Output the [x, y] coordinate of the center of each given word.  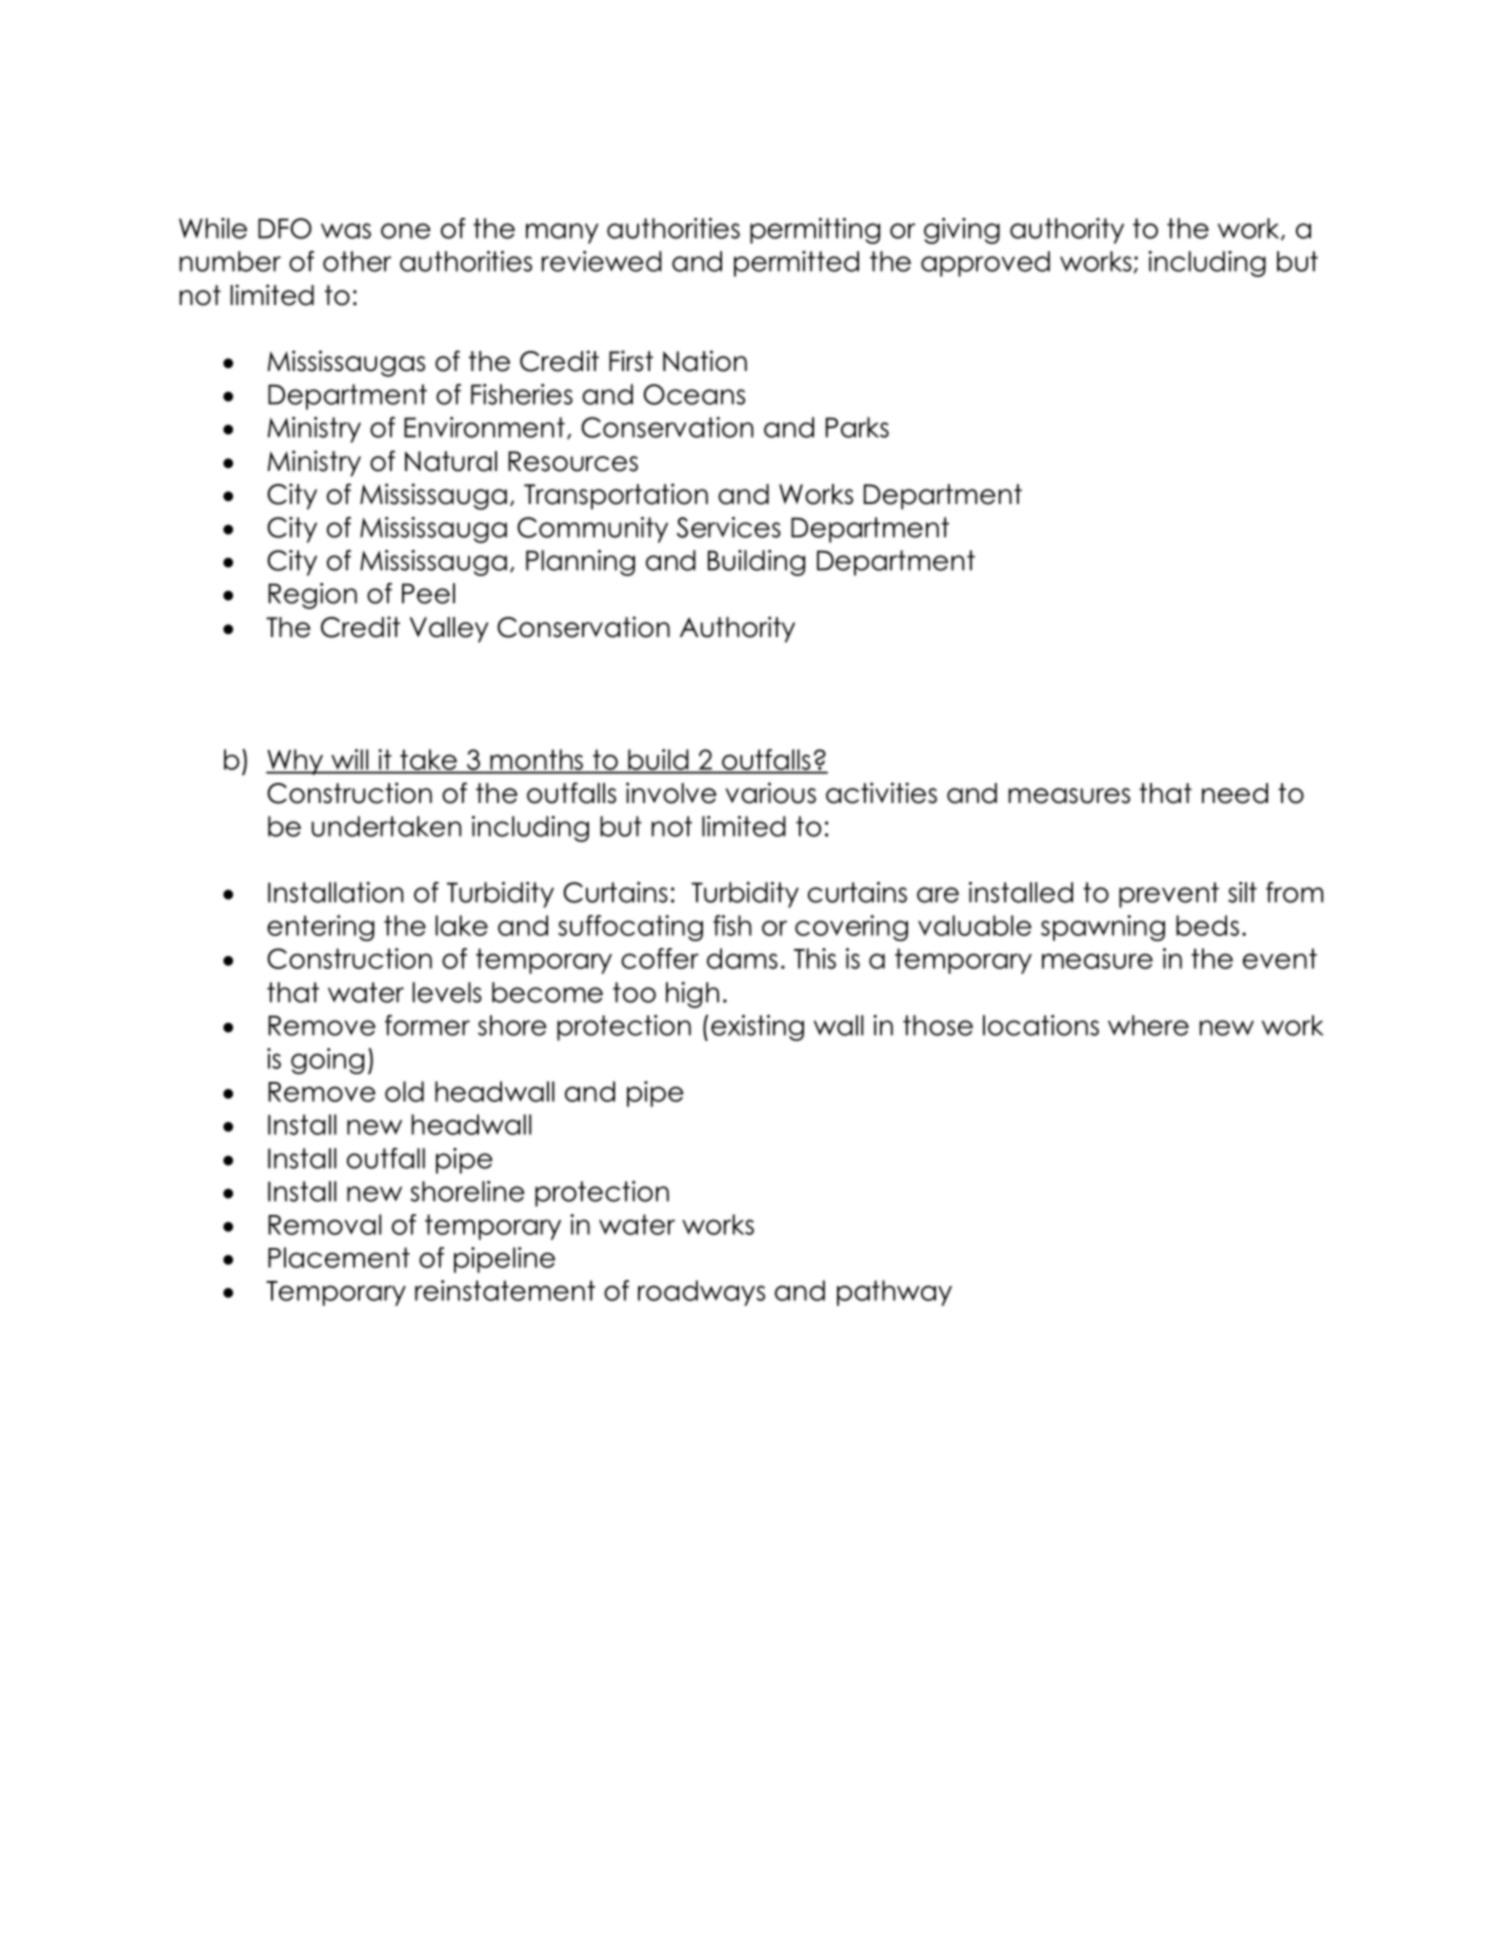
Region [312, 596]
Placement [339, 1257]
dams [742, 958]
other [357, 261]
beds [1207, 925]
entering [320, 928]
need [1235, 793]
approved [985, 264]
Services [729, 527]
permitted [796, 264]
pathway [894, 1293]
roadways [701, 1293]
